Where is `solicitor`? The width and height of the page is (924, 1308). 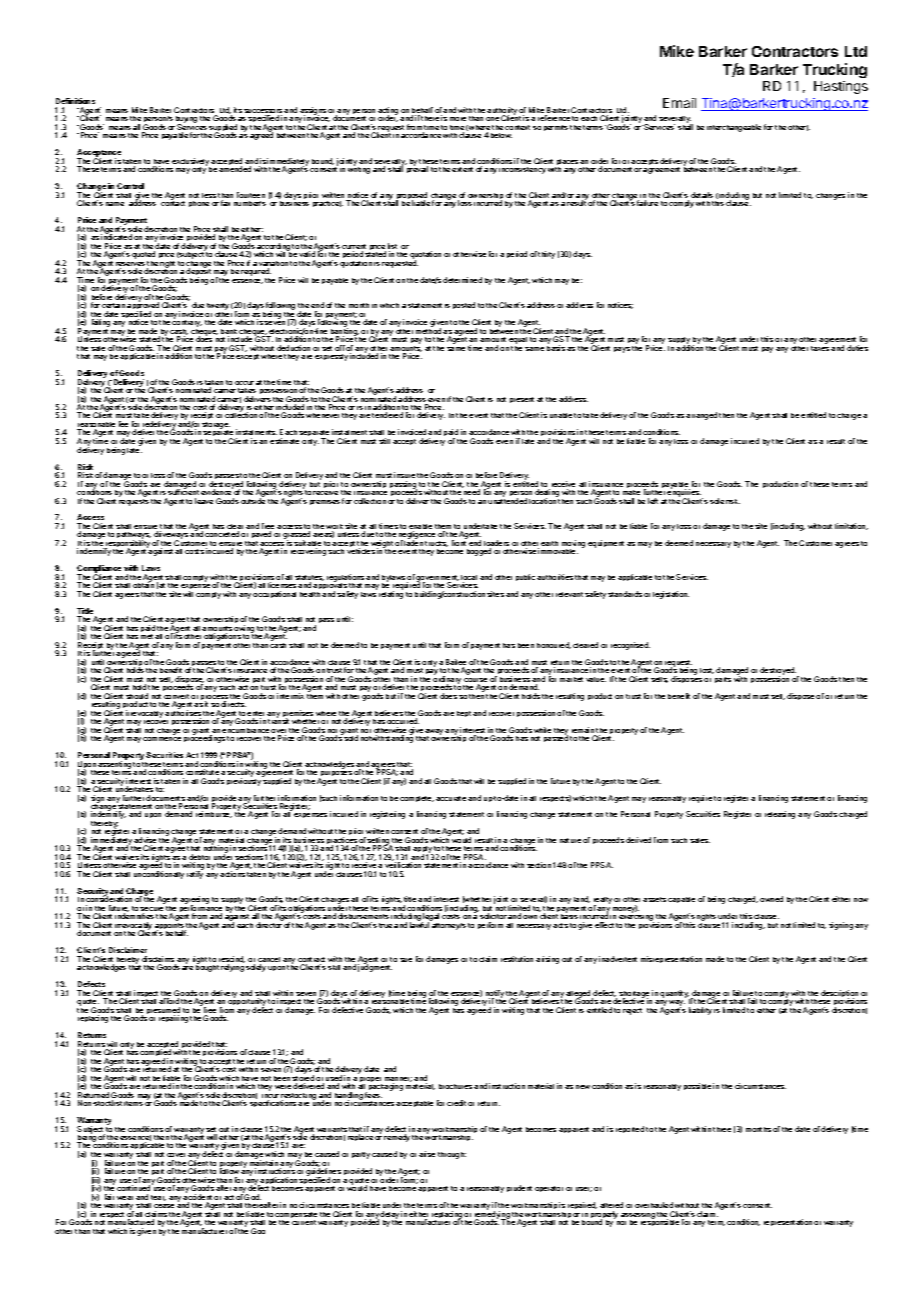 solicitor is located at coordinates (493, 916).
